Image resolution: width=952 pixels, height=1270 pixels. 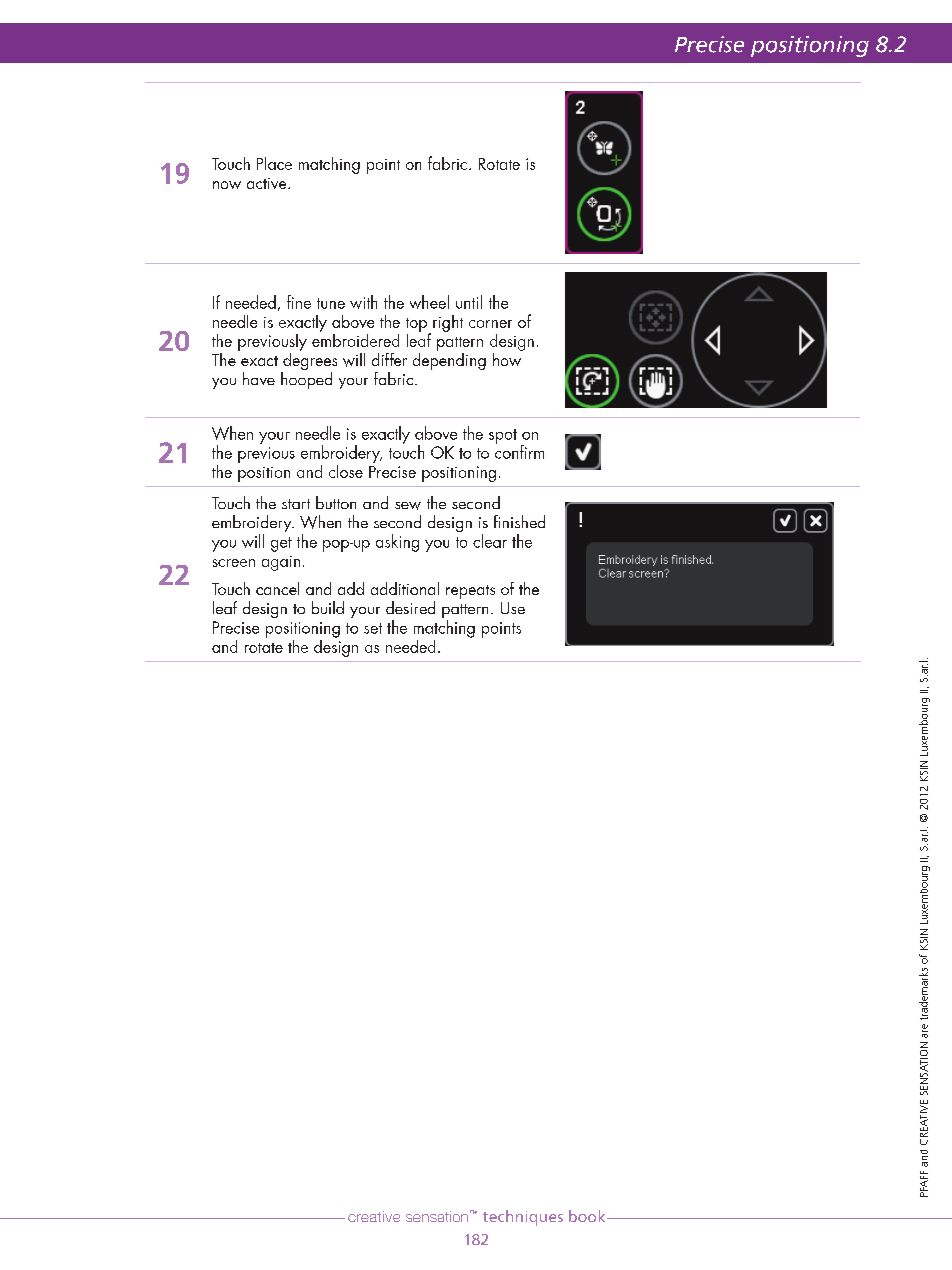 What do you see at coordinates (281, 544) in the page?
I see `get` at bounding box center [281, 544].
